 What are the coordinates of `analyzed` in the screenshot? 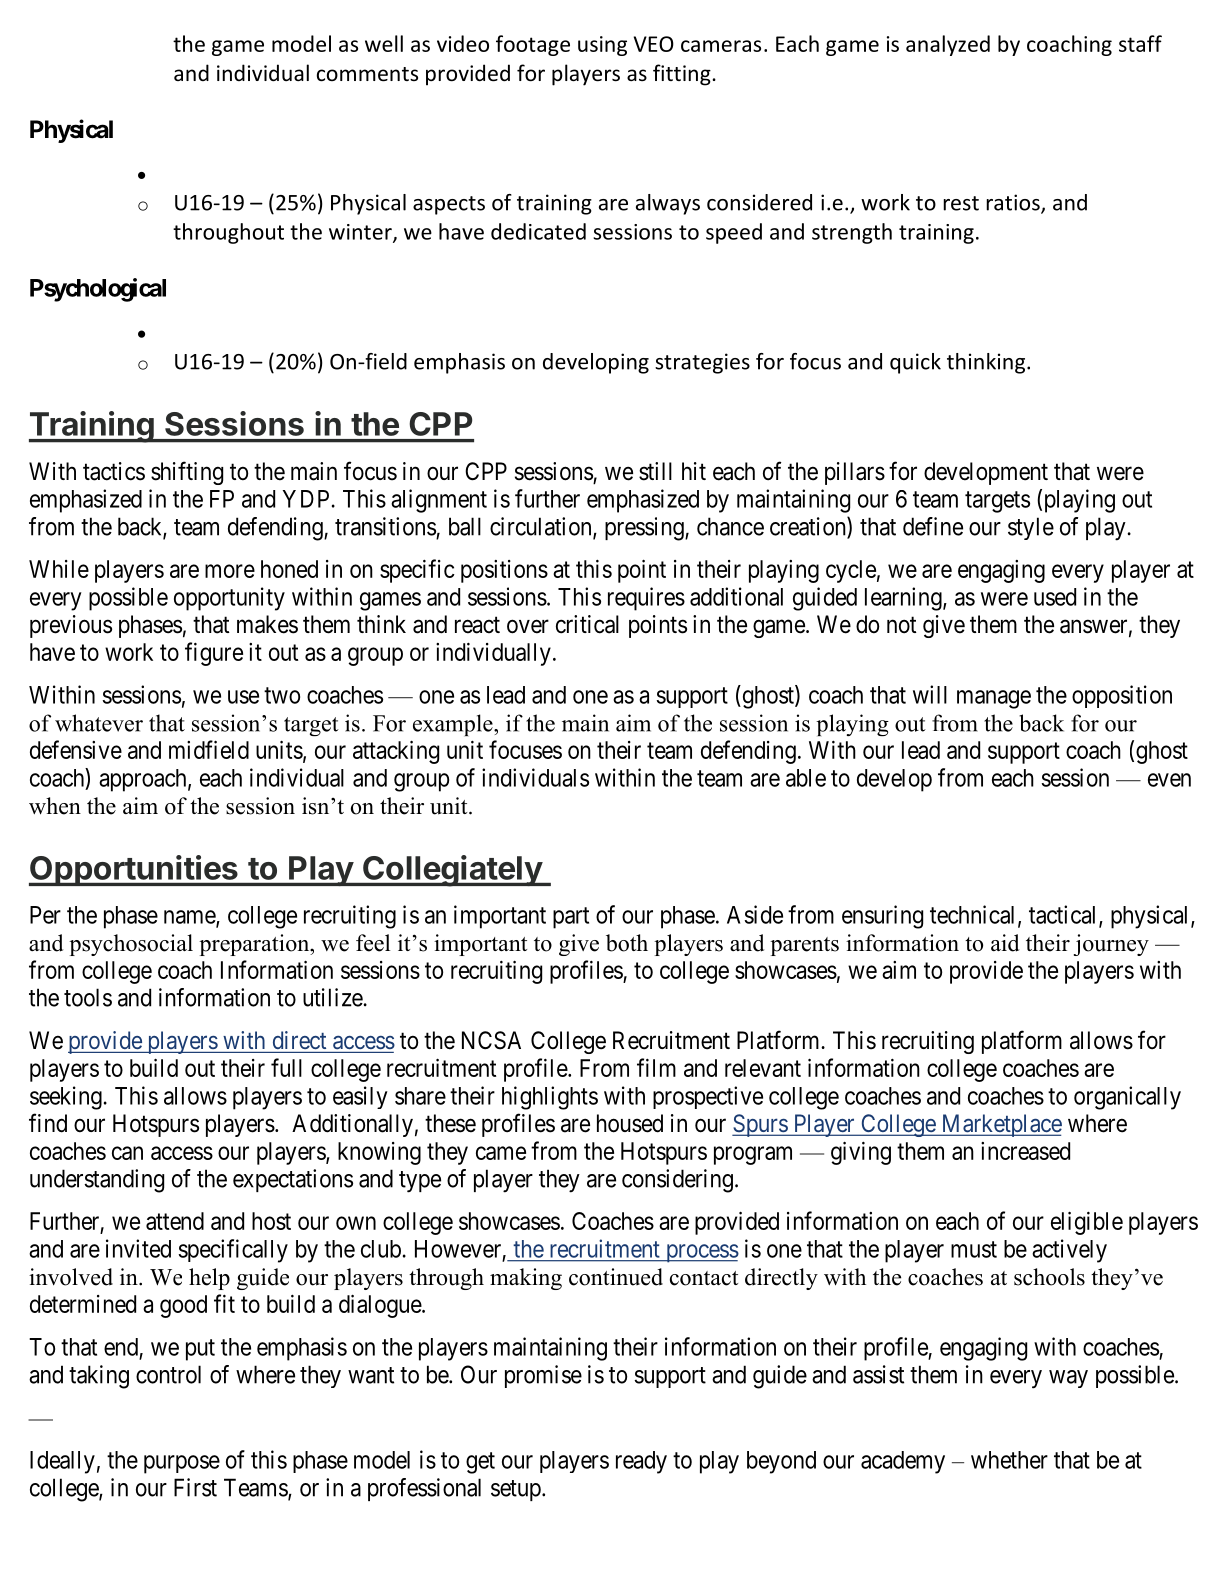 It's located at (948, 45).
